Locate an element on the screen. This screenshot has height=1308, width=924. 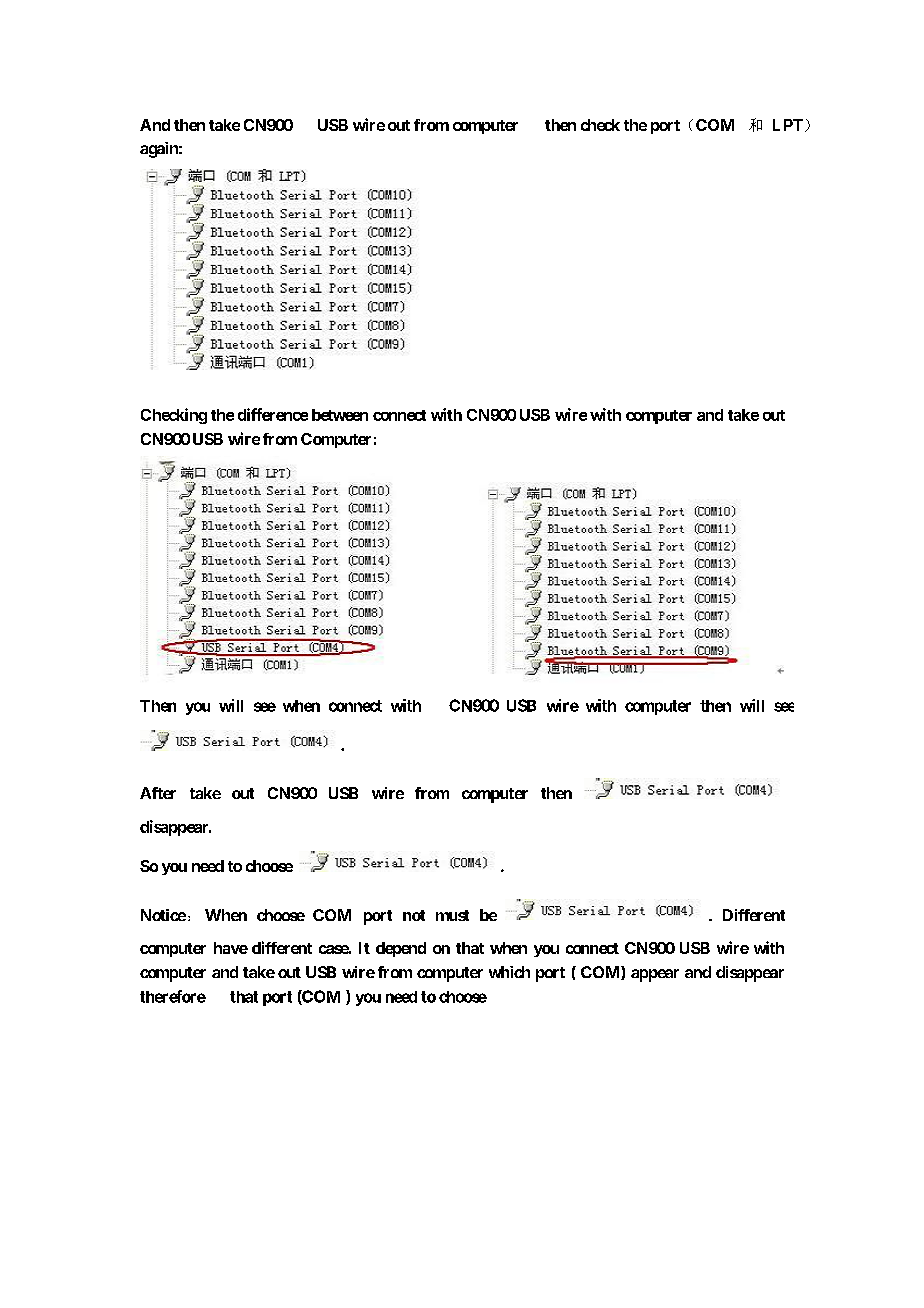
which is located at coordinates (509, 972).
